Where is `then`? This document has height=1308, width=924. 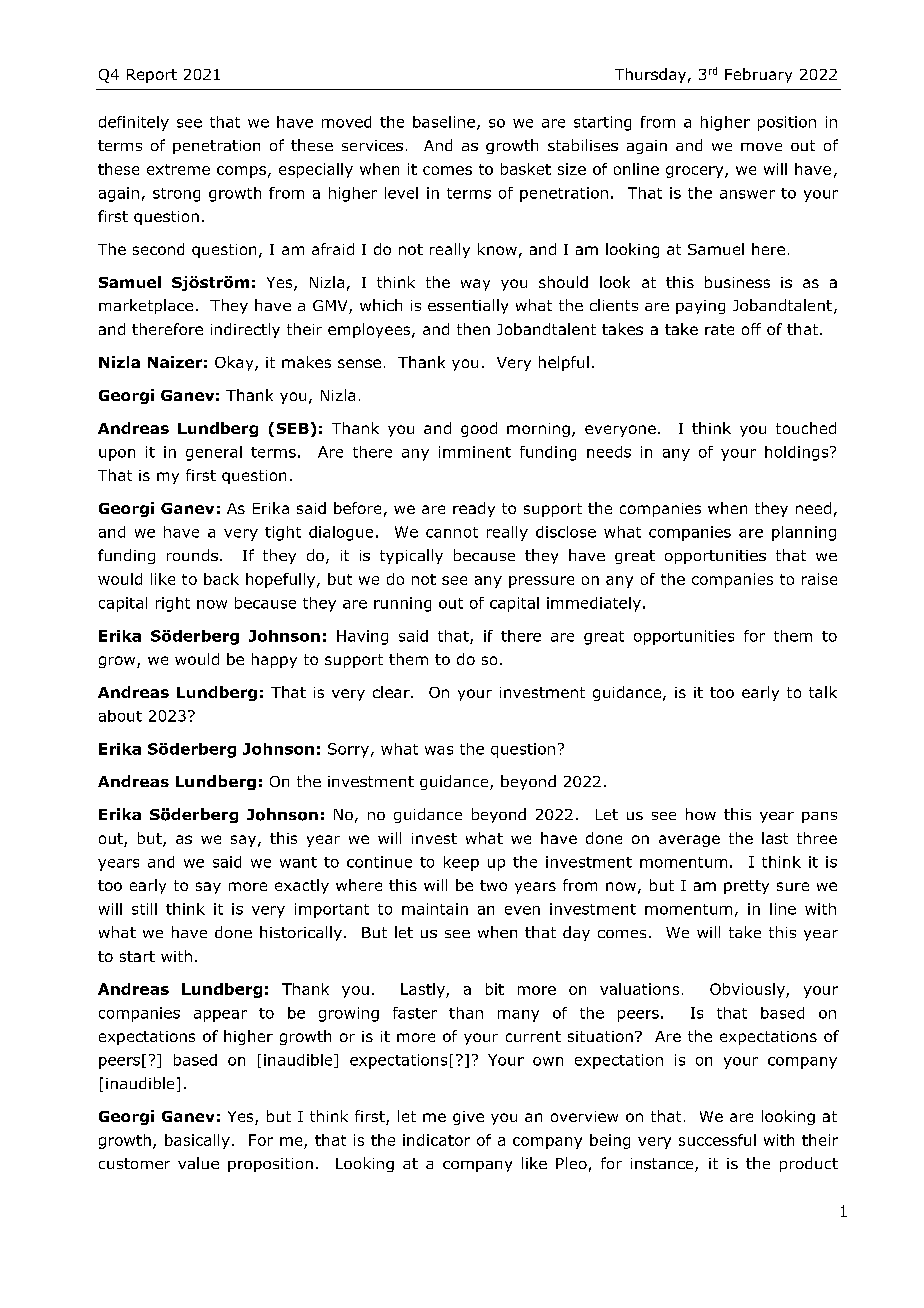 then is located at coordinates (473, 329).
